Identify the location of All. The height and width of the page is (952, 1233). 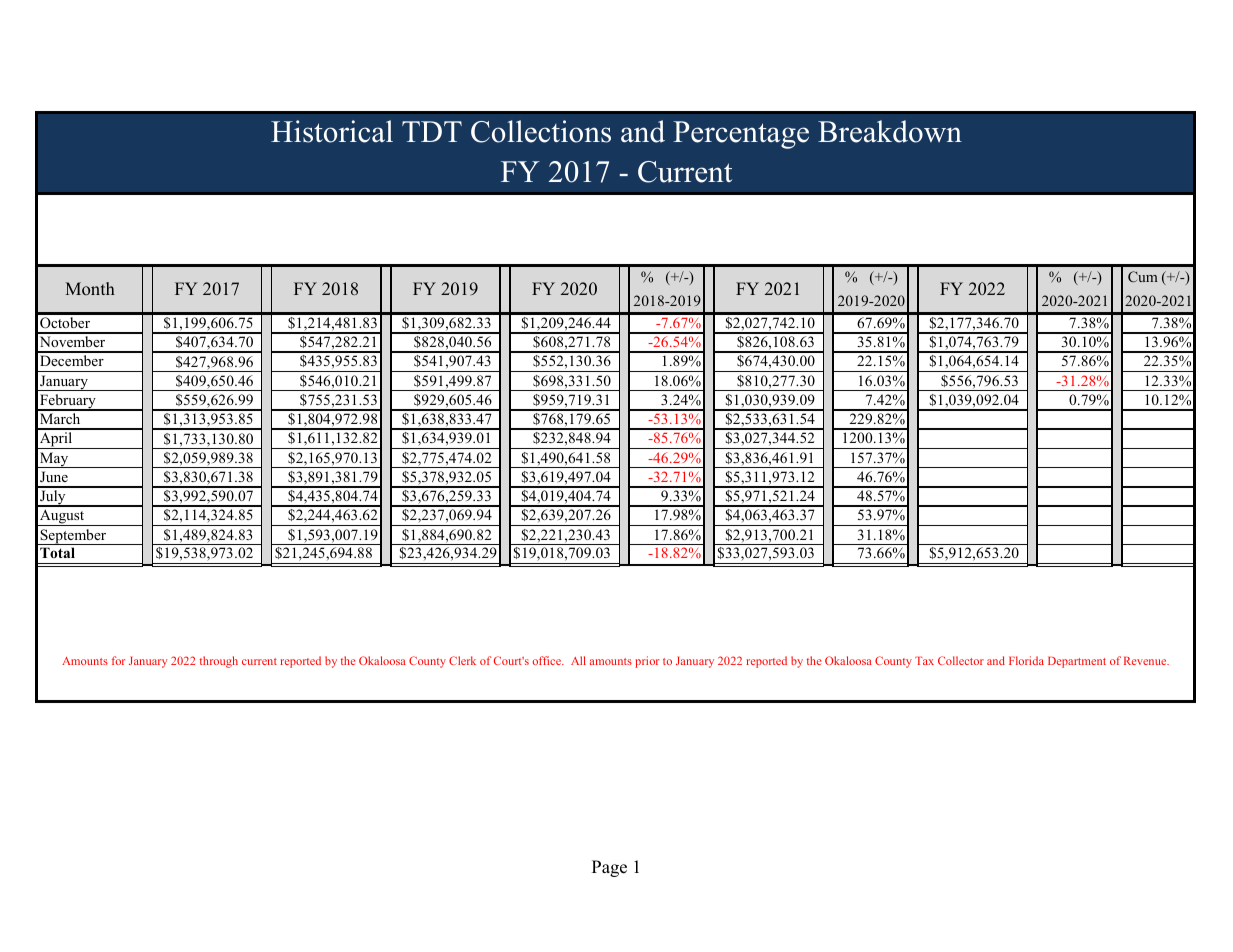
(578, 660).
